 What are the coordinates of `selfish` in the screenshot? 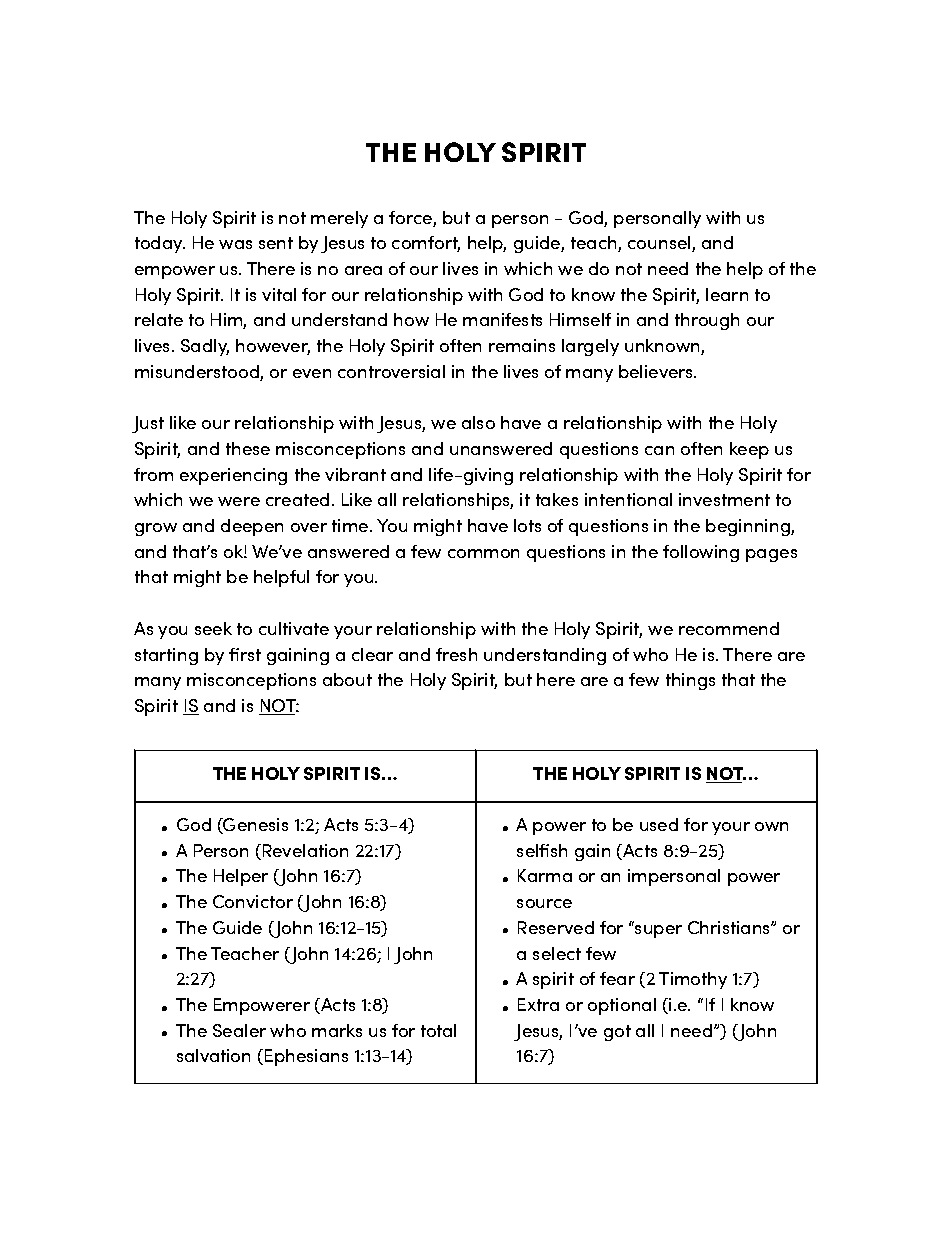 It's located at (542, 850).
